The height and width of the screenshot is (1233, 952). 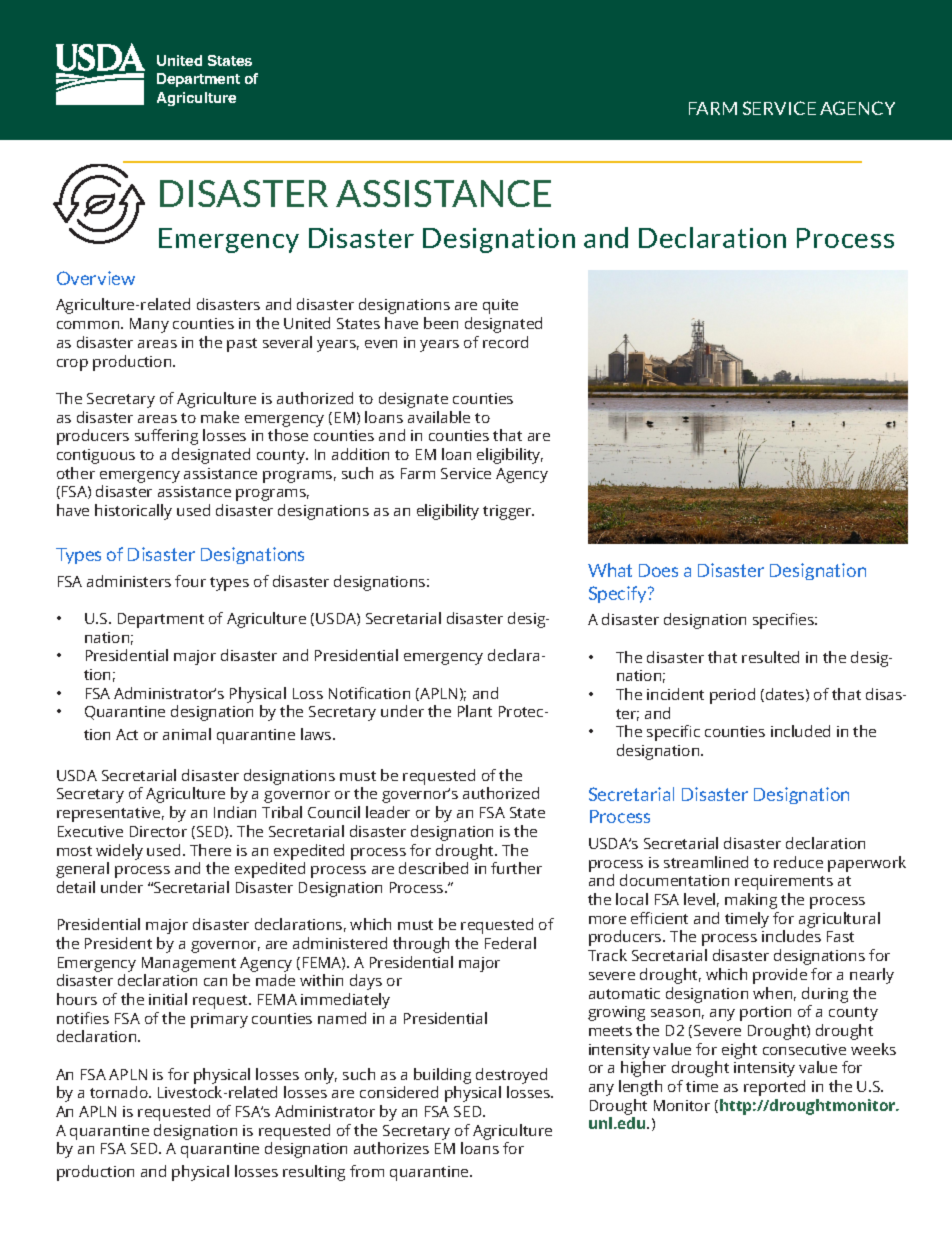 I want to click on historically, so click(x=133, y=512).
